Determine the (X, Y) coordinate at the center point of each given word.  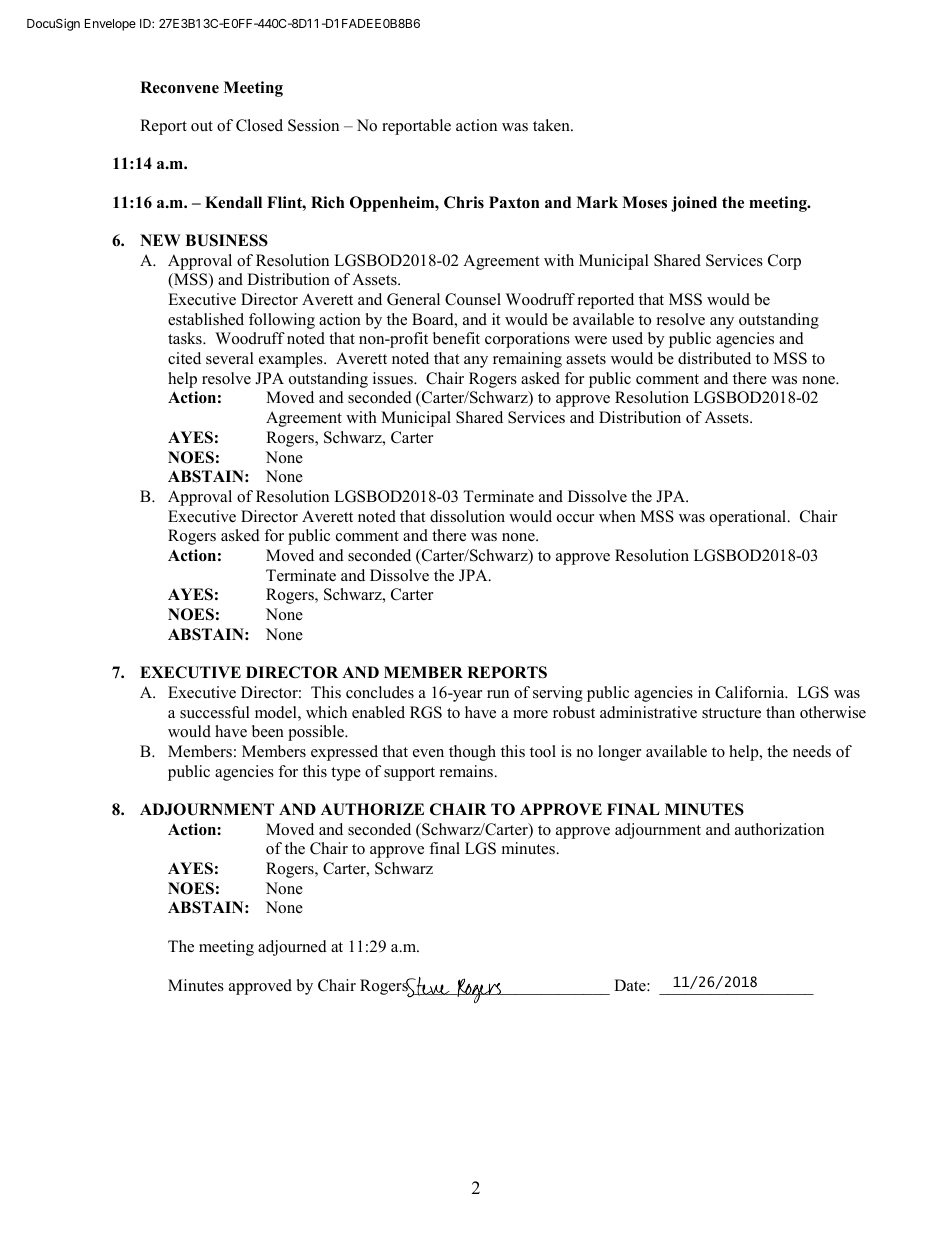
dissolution (467, 516)
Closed (259, 125)
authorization (779, 829)
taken (552, 125)
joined (694, 204)
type (346, 774)
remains (467, 771)
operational (749, 518)
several (230, 358)
